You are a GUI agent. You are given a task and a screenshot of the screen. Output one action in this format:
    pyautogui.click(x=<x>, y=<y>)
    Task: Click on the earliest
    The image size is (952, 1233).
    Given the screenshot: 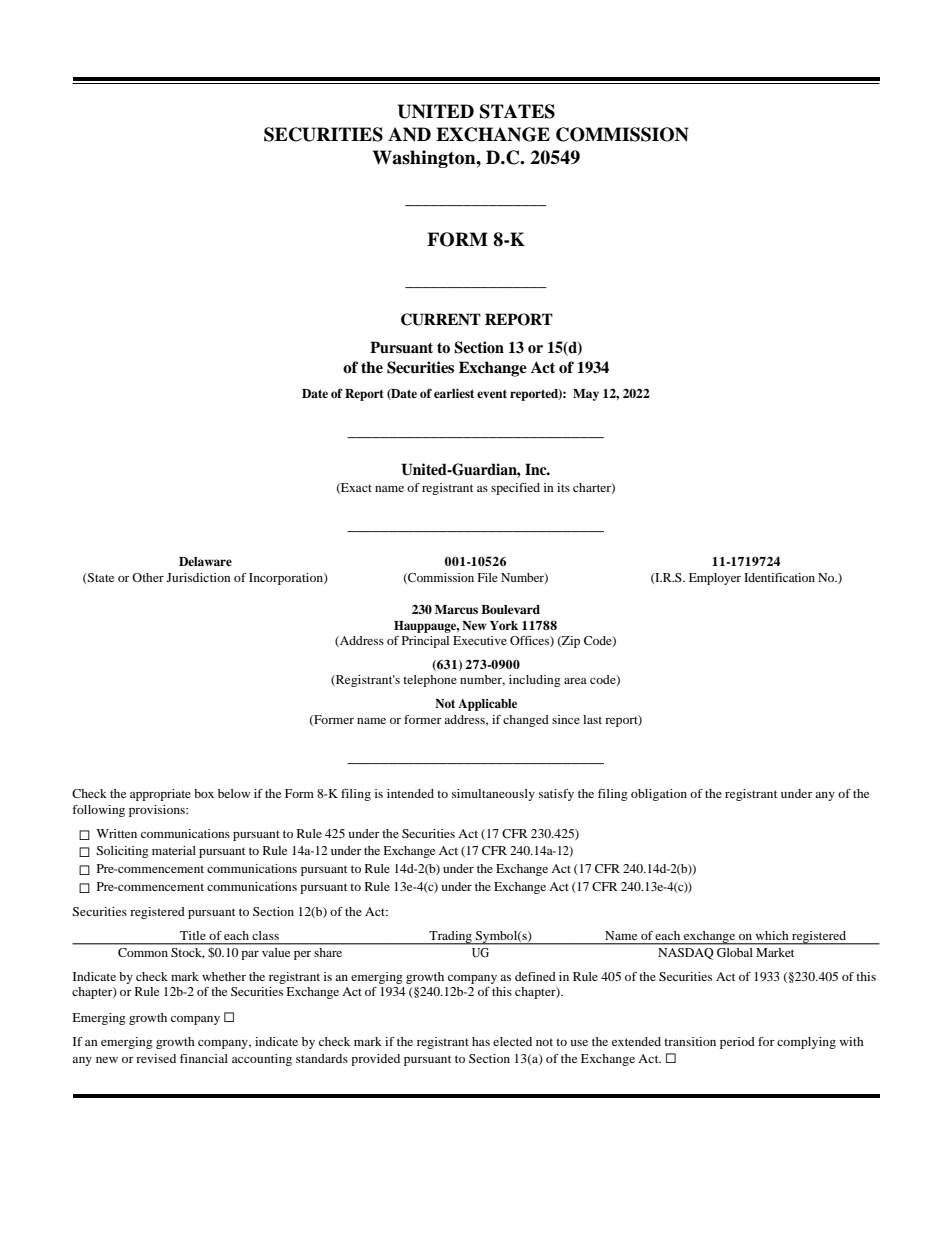 What is the action you would take?
    pyautogui.click(x=454, y=393)
